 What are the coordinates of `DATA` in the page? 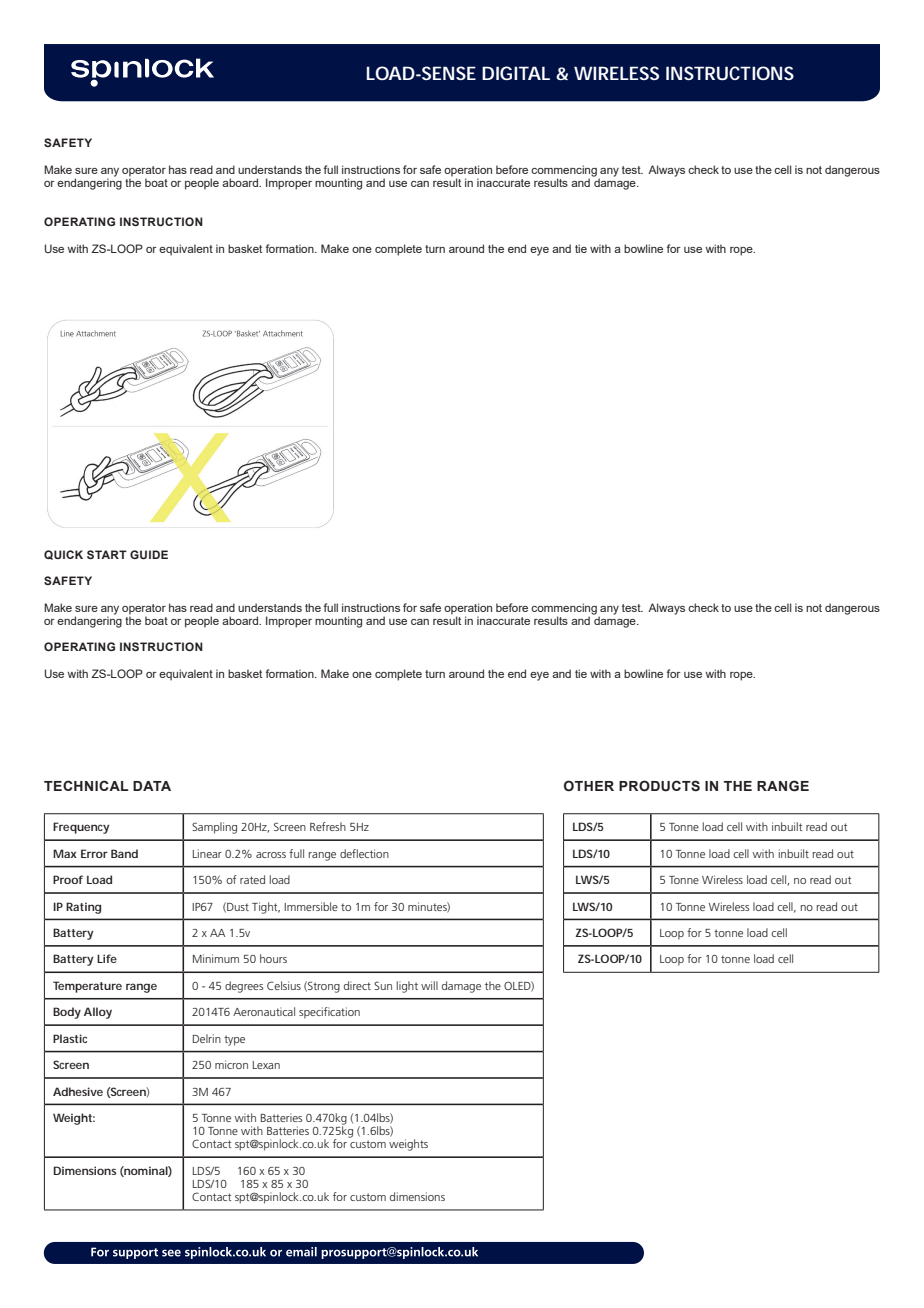 It's located at (152, 786).
